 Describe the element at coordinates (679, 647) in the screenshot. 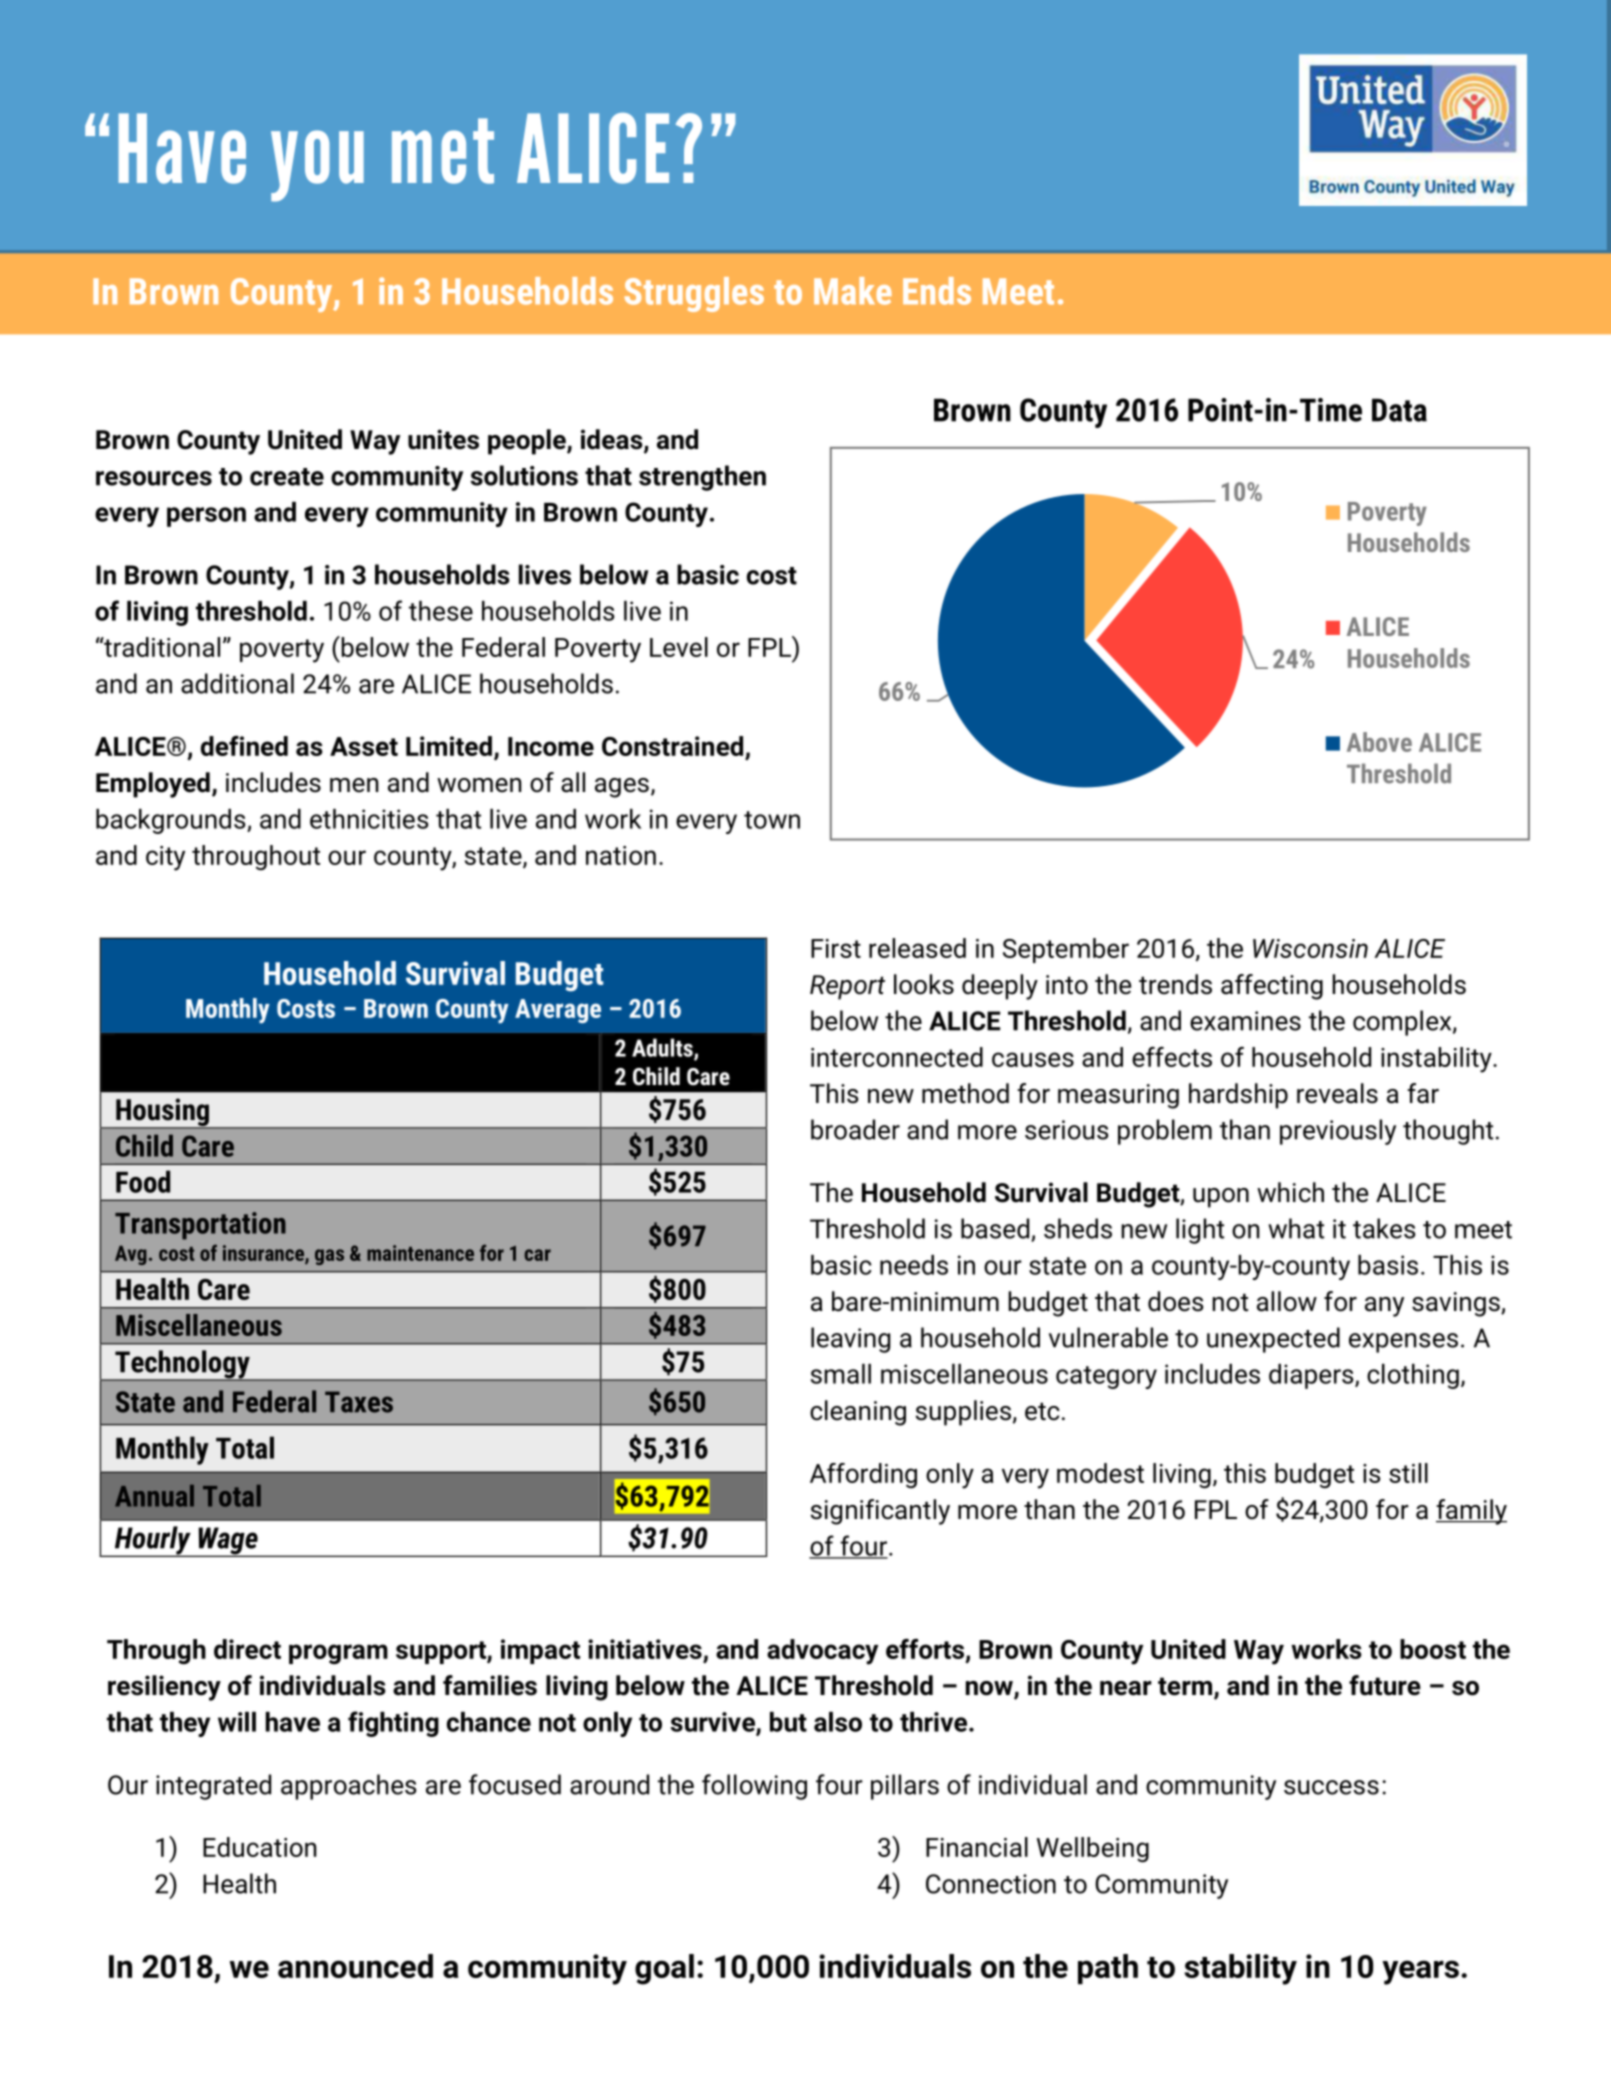

I see `Level` at that location.
